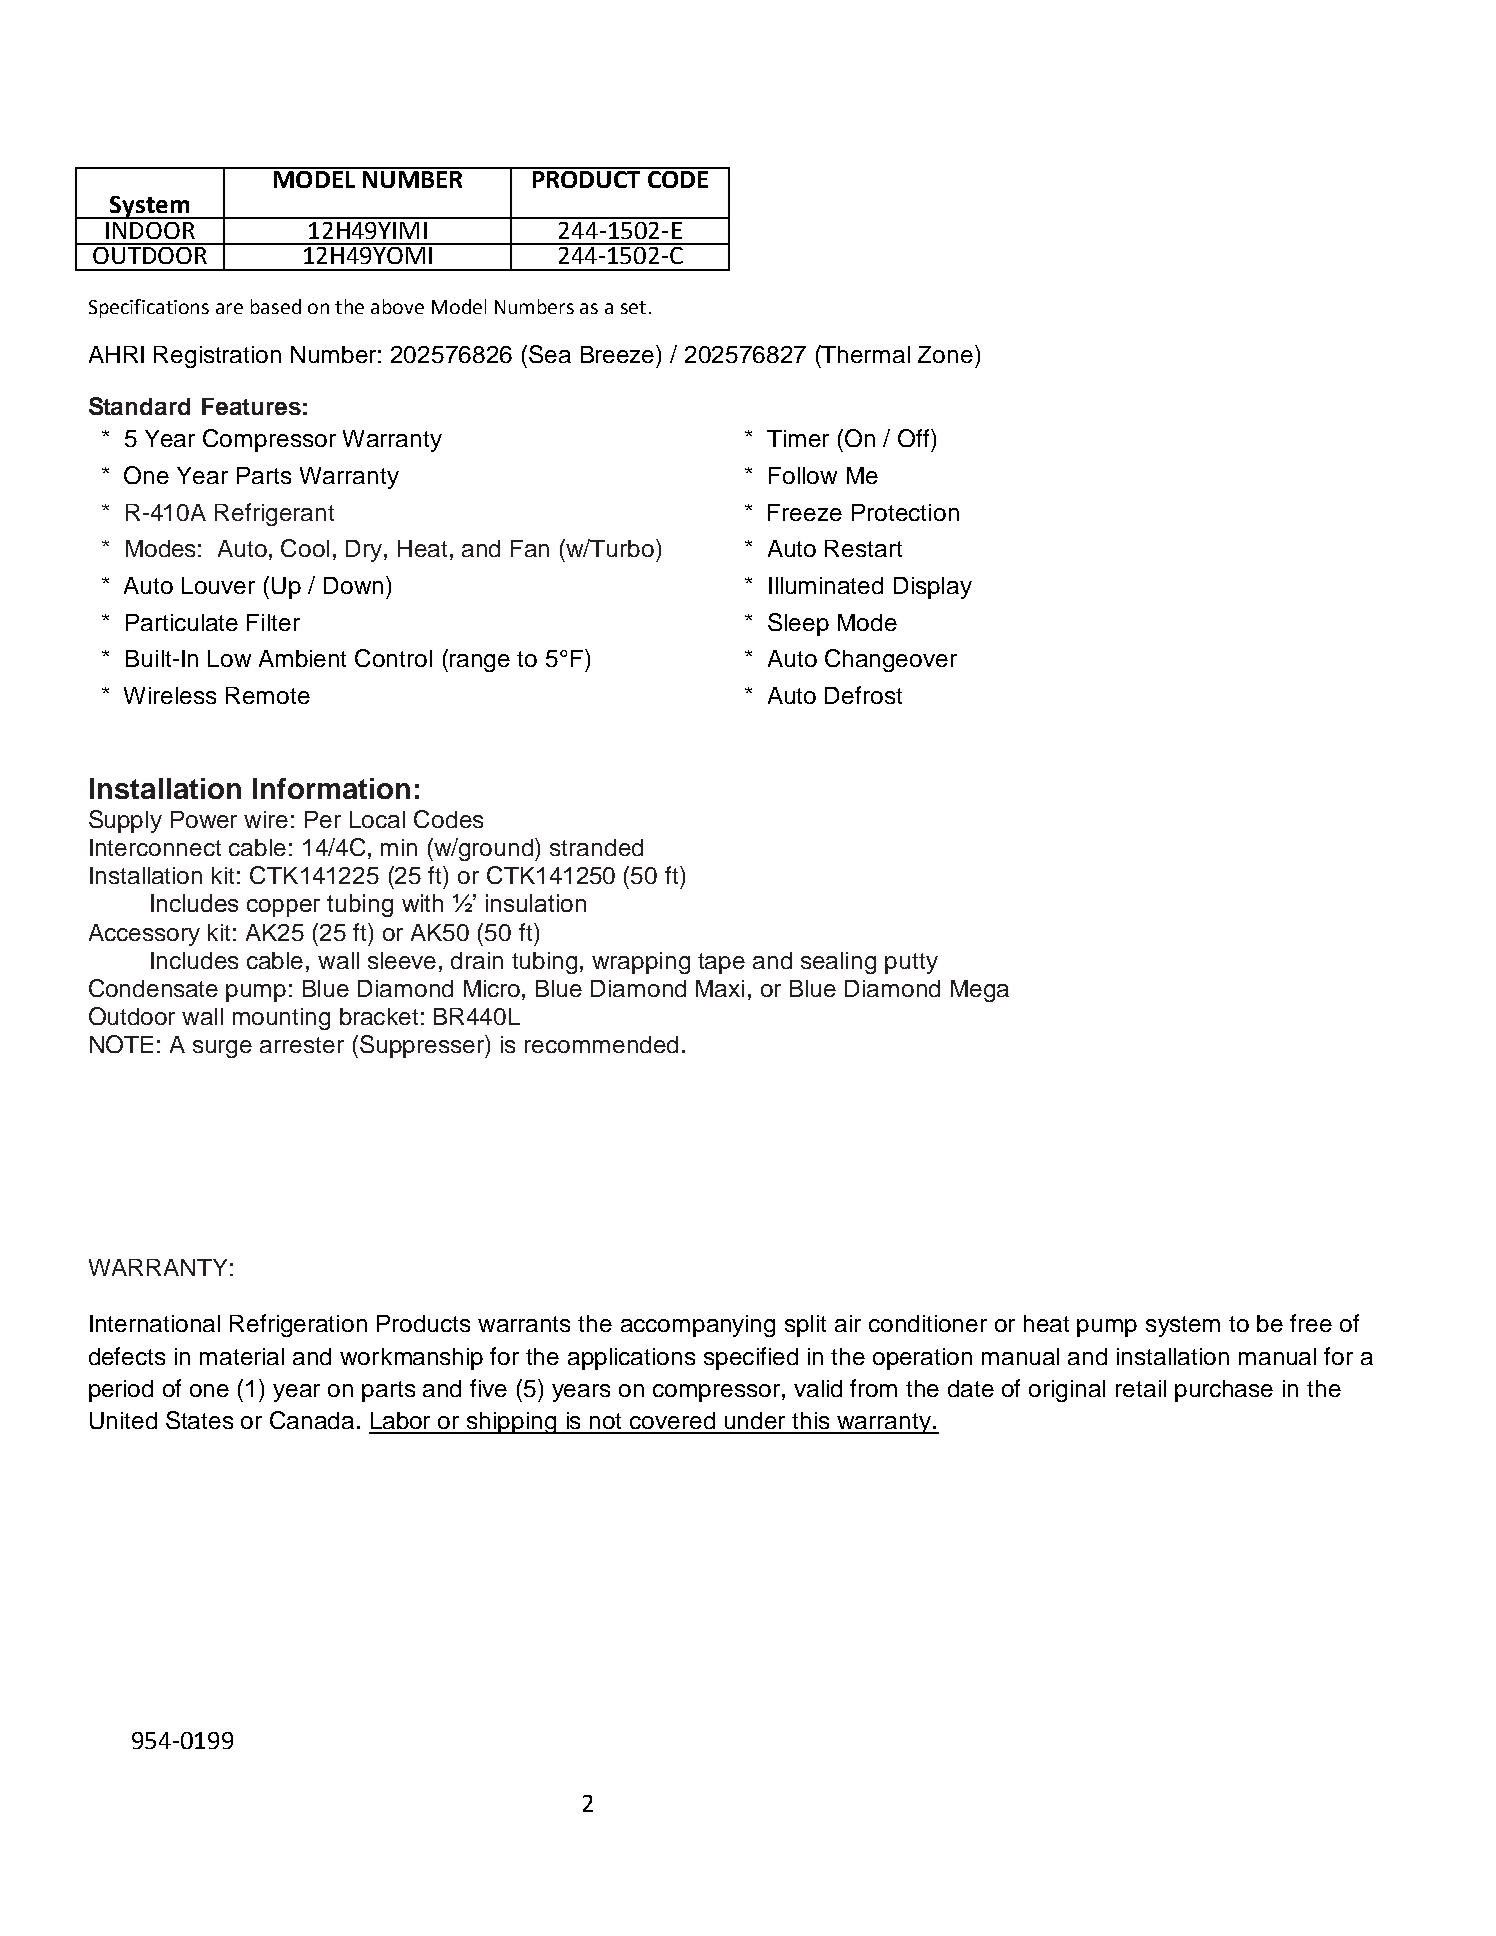 The image size is (1496, 1936). What do you see at coordinates (242, 1356) in the document?
I see `material` at bounding box center [242, 1356].
